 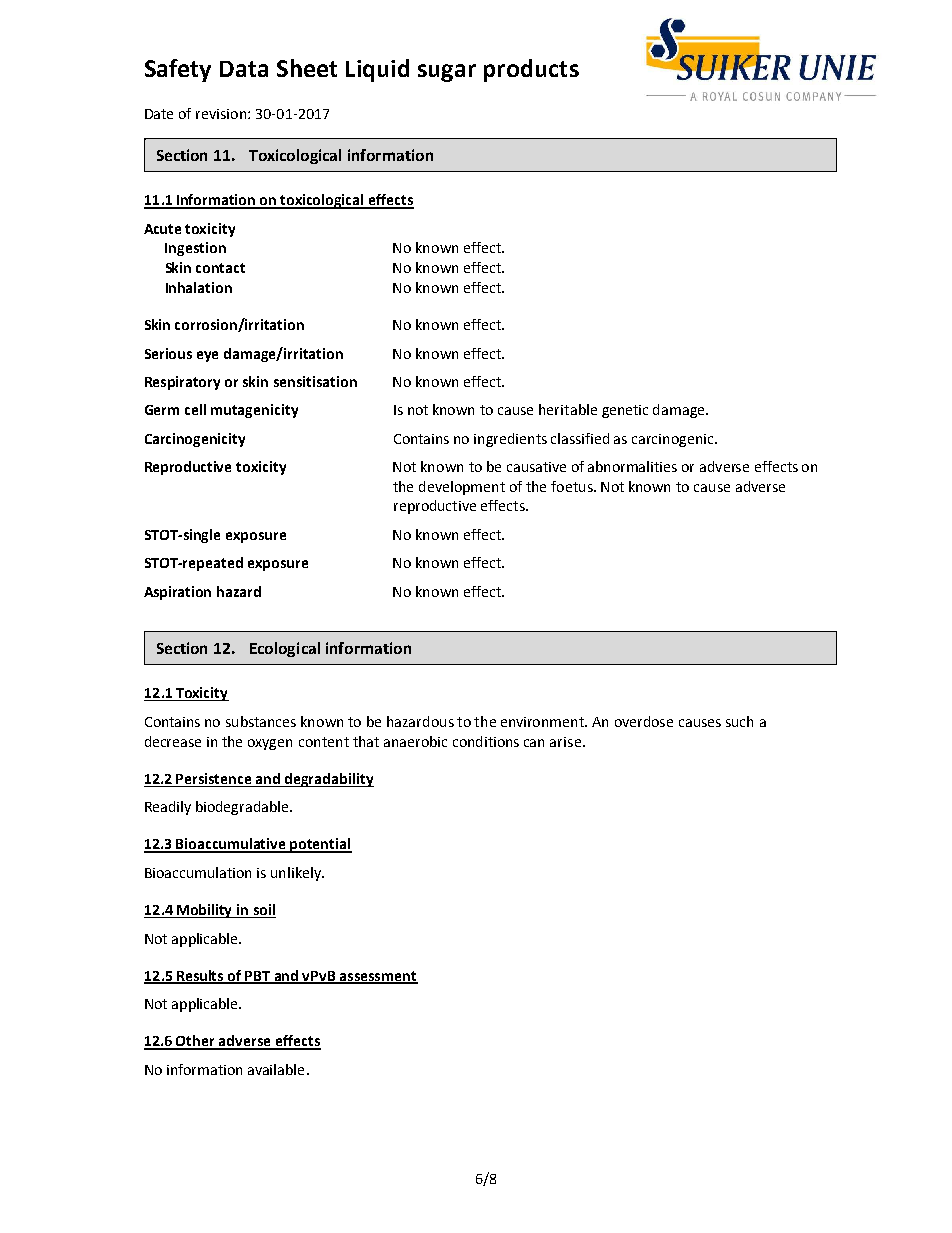 What do you see at coordinates (531, 70) in the screenshot?
I see `products` at bounding box center [531, 70].
